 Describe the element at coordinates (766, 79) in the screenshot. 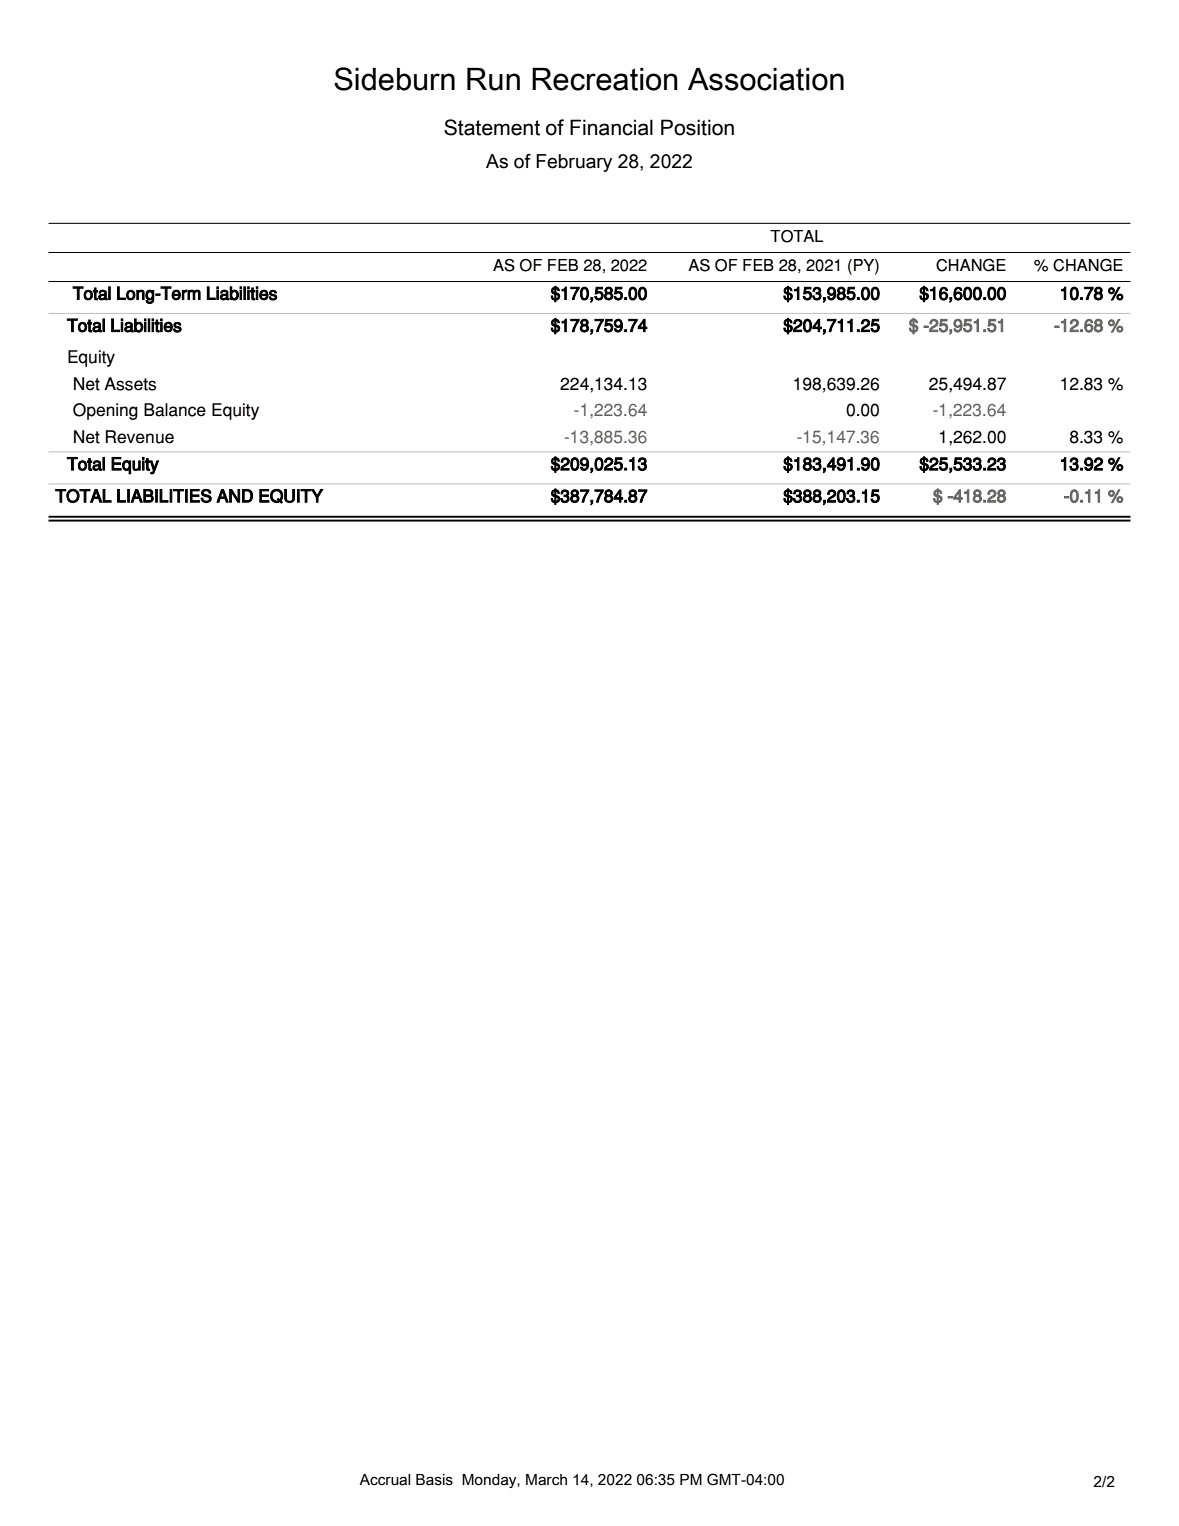

I see `Association` at that location.
